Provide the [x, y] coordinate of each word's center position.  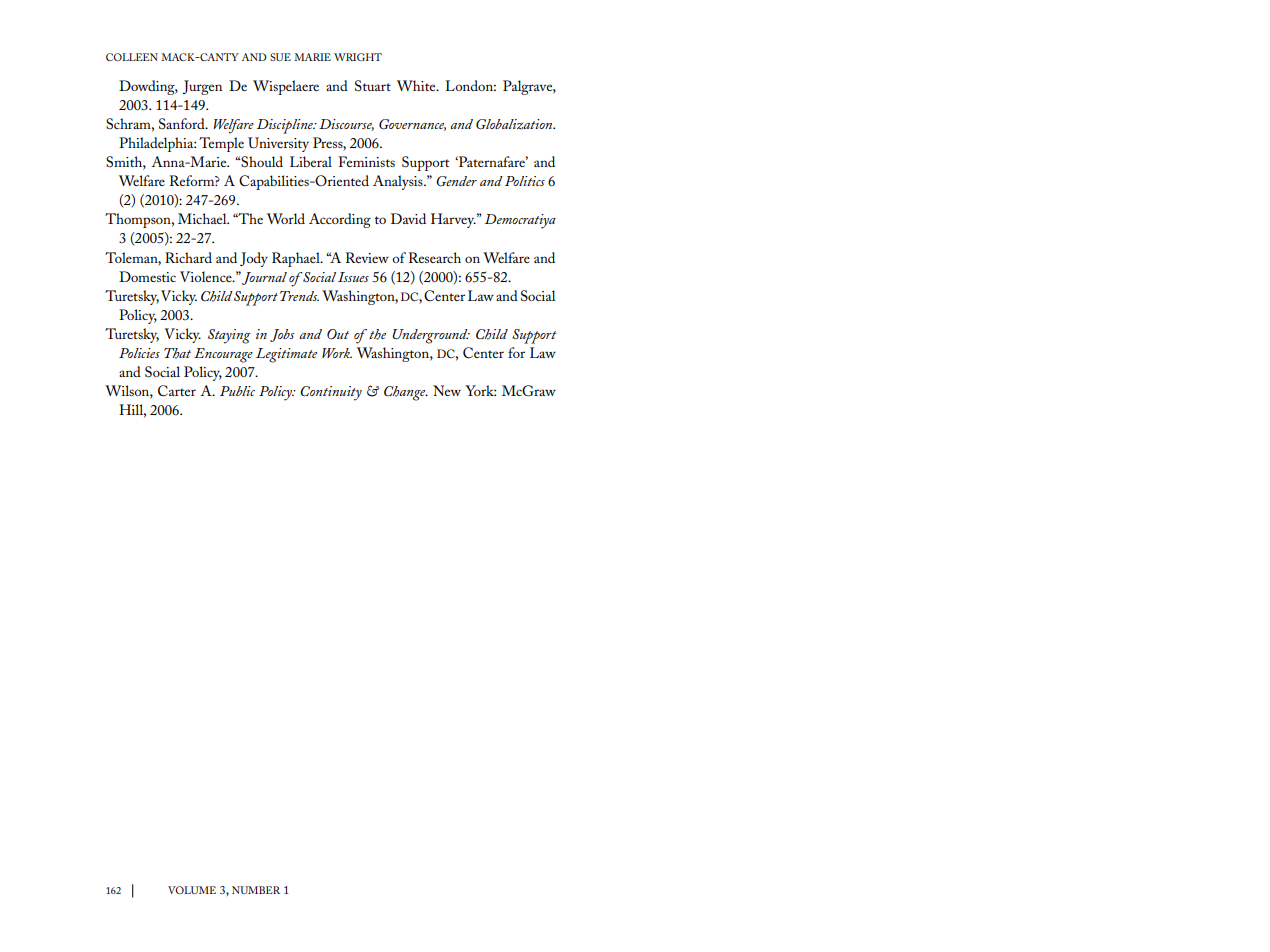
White [417, 85]
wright [358, 57]
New [447, 390]
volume [192, 890]
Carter [177, 391]
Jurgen [202, 87]
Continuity [331, 393]
